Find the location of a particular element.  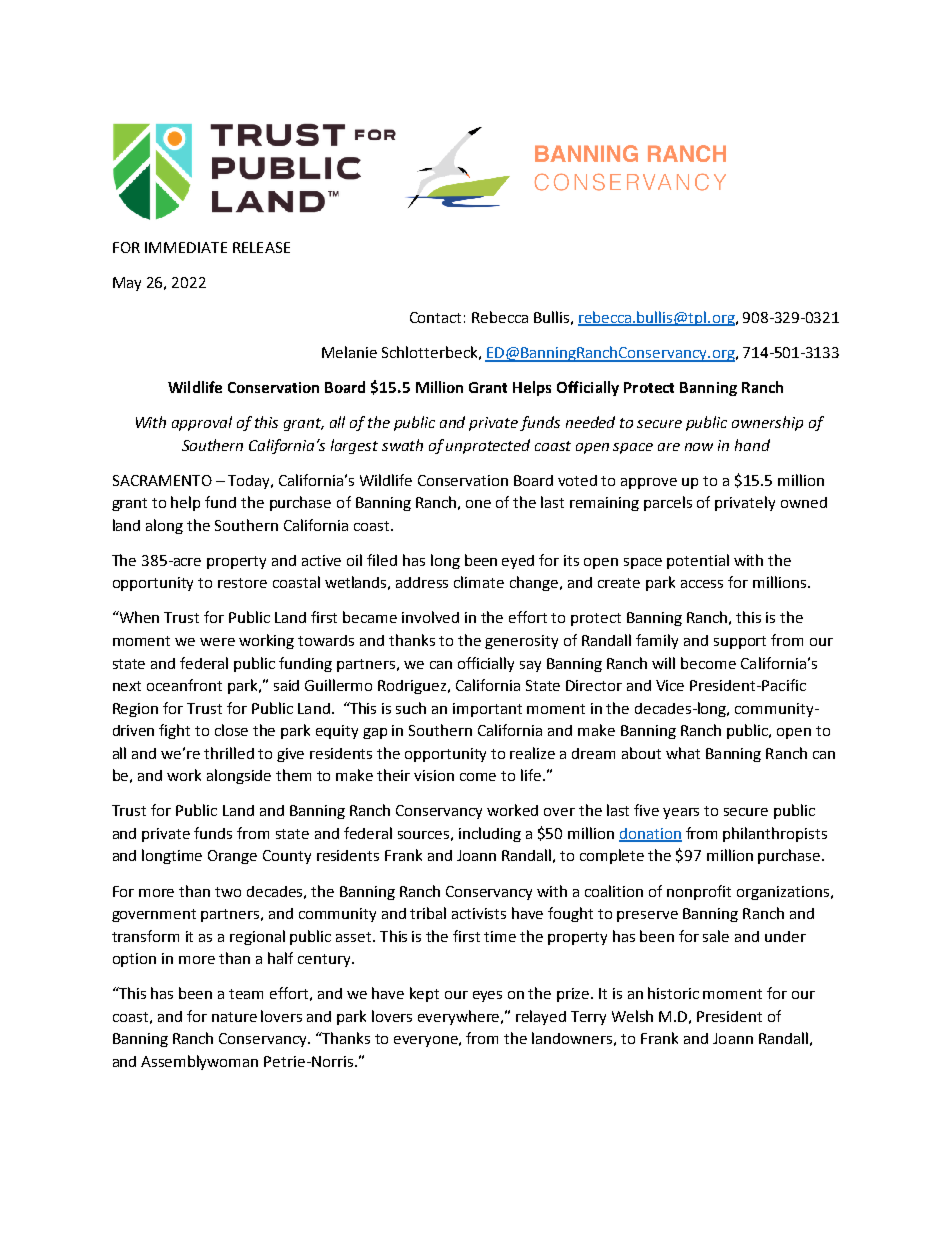

IMMEDIATE is located at coordinates (186, 247).
